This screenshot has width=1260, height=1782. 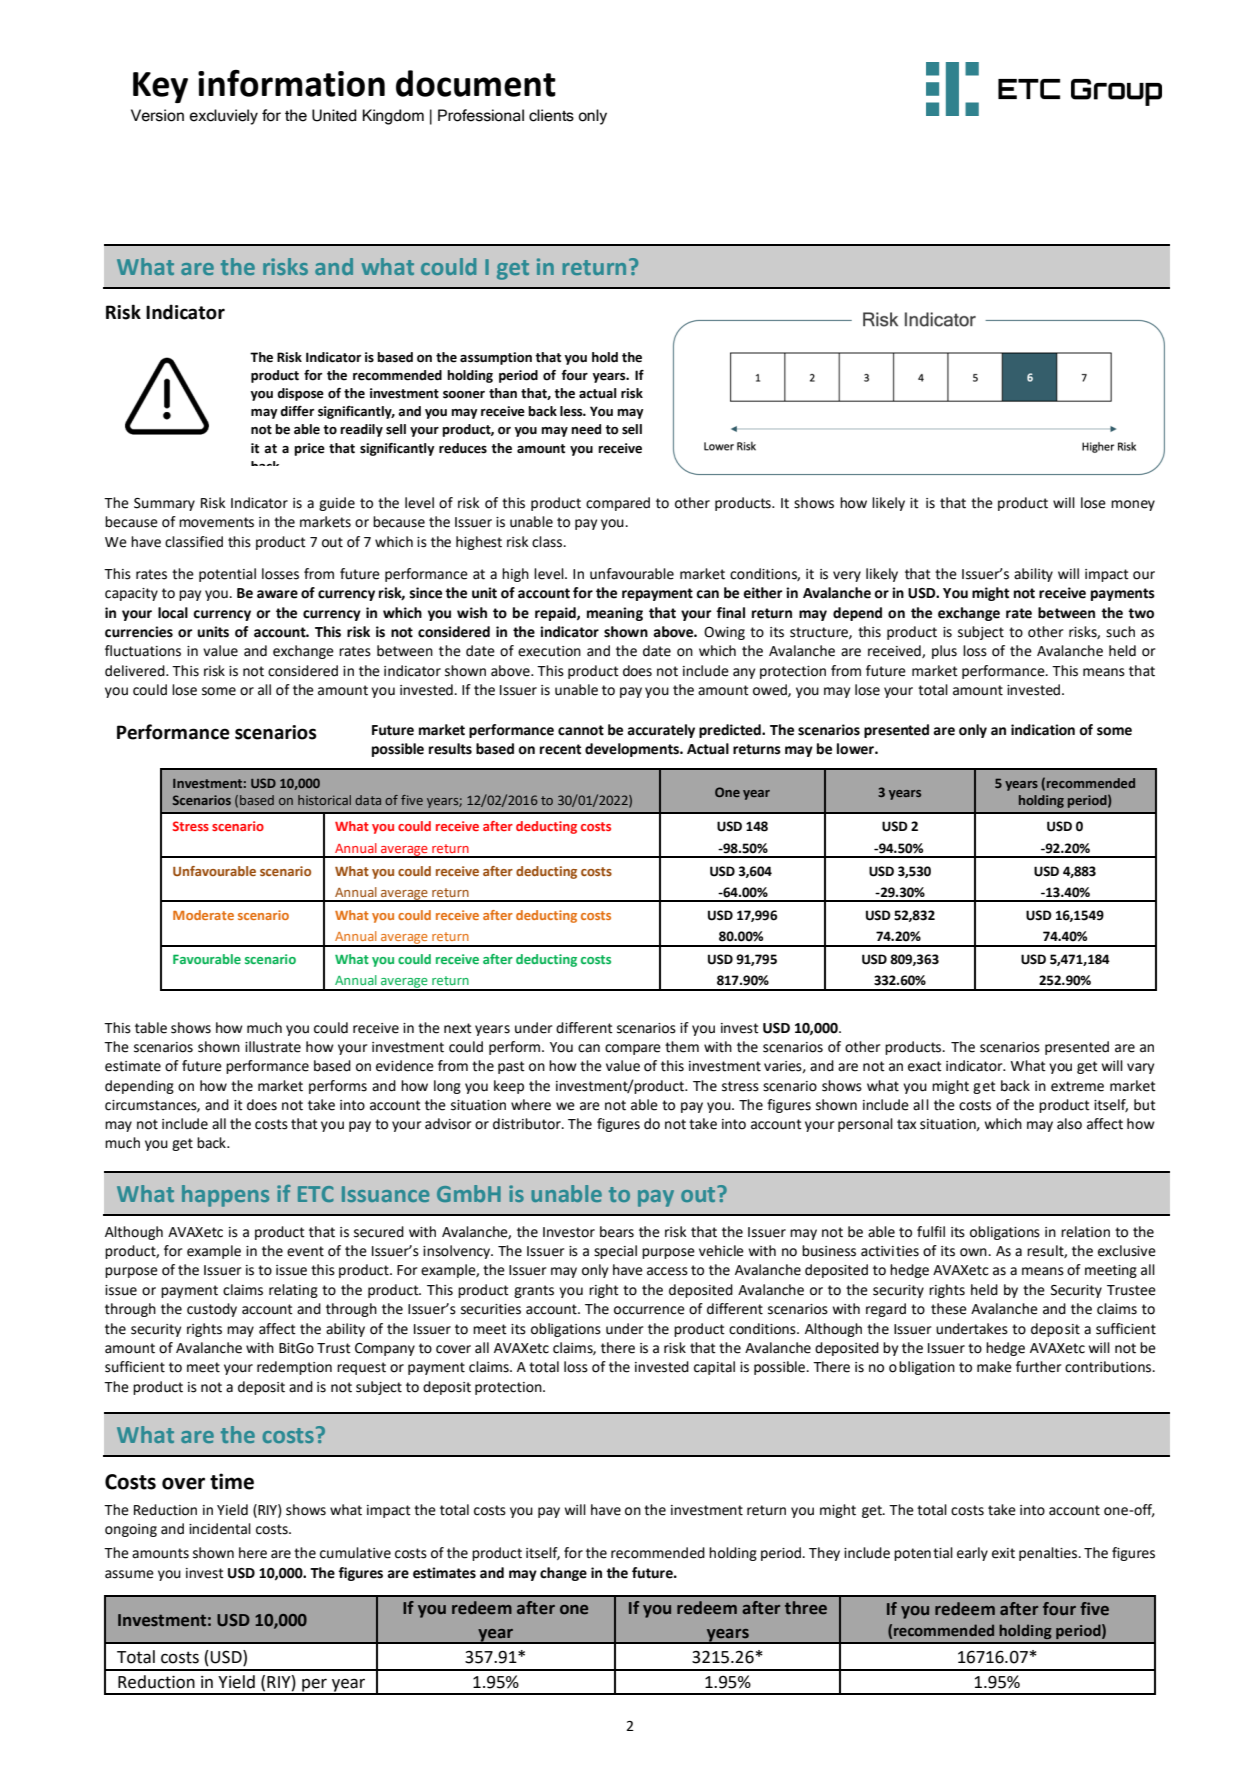 I want to click on incidental, so click(x=220, y=1529).
